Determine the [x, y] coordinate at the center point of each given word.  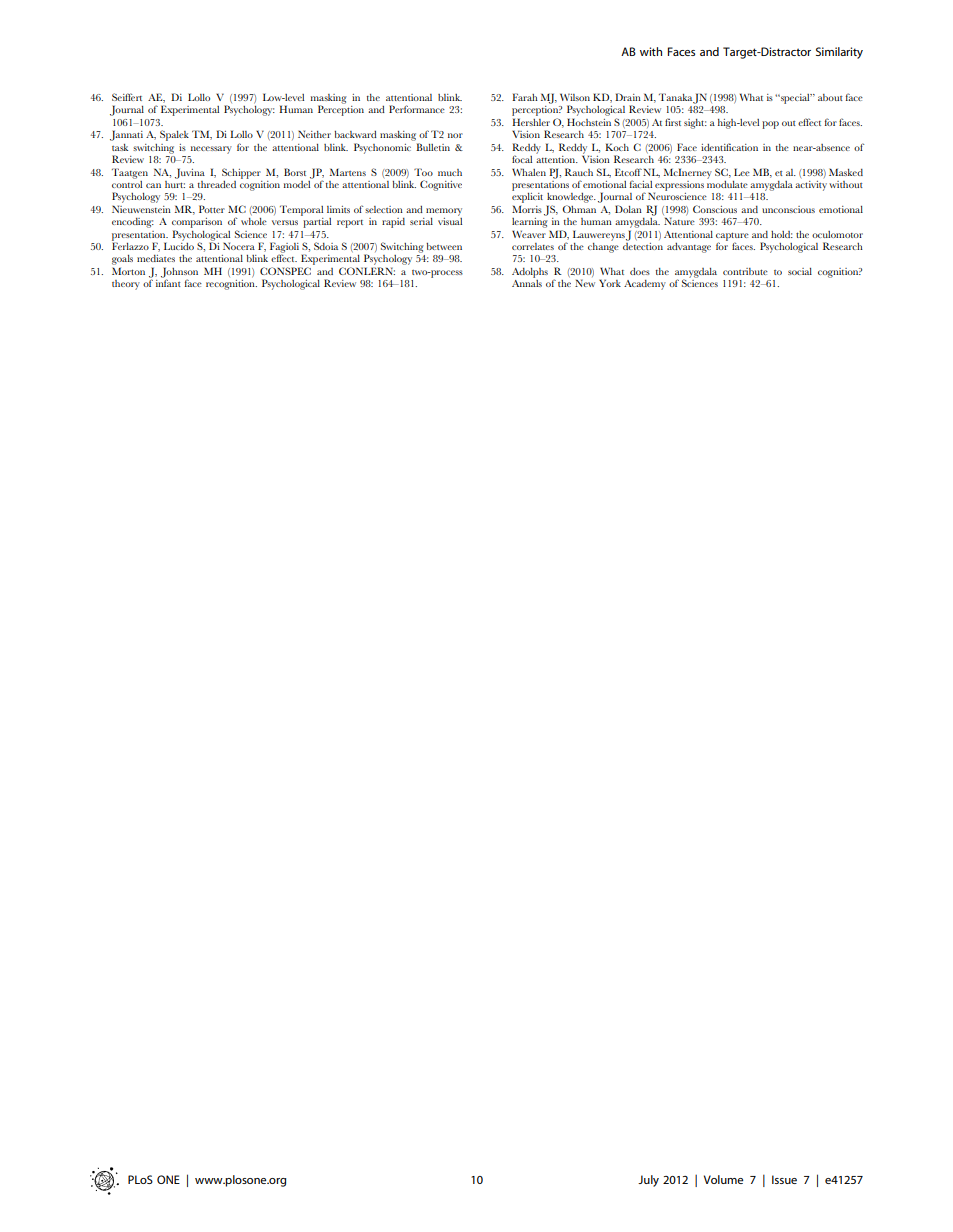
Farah [525, 97]
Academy [645, 285]
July [648, 1181]
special [795, 99]
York [610, 283]
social [800, 271]
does [640, 271]
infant [168, 283]
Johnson [179, 273]
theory [126, 285]
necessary [211, 150]
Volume [723, 1179]
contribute [745, 271]
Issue [784, 1179]
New [585, 283]
